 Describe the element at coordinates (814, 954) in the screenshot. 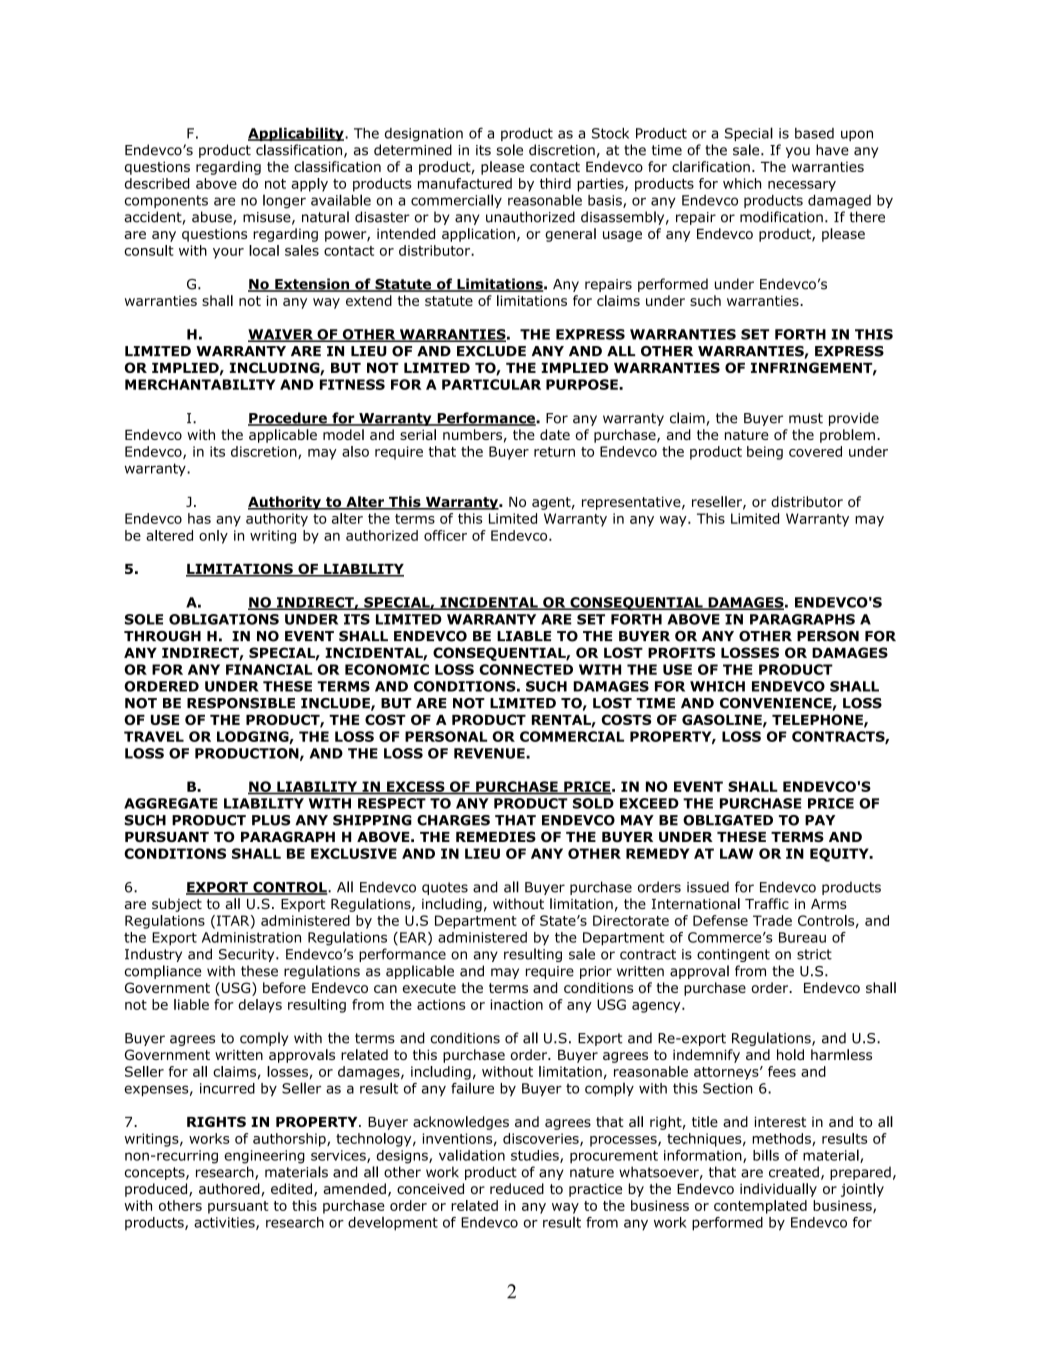

I see `strict` at that location.
